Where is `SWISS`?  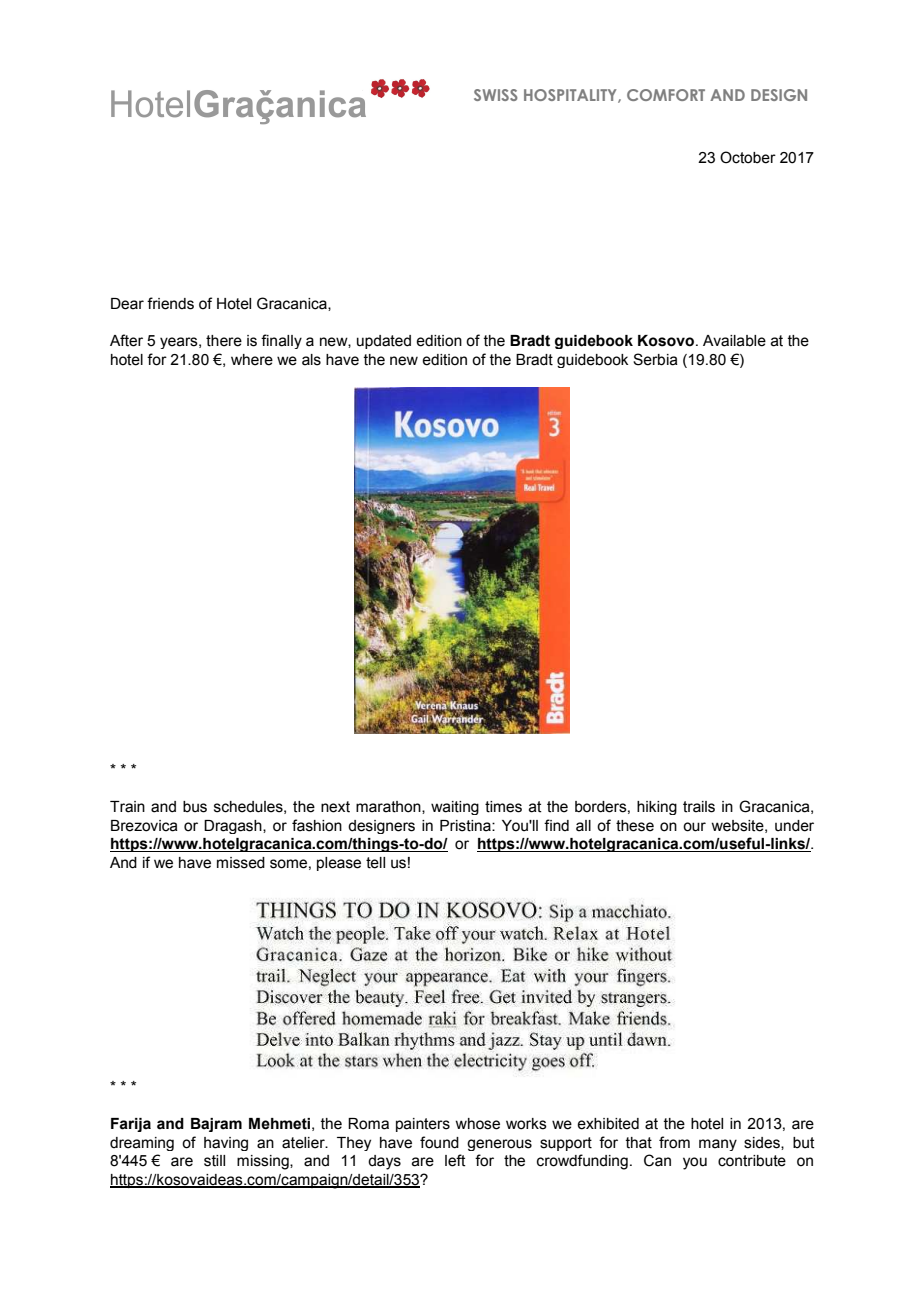 SWISS is located at coordinates (496, 95).
